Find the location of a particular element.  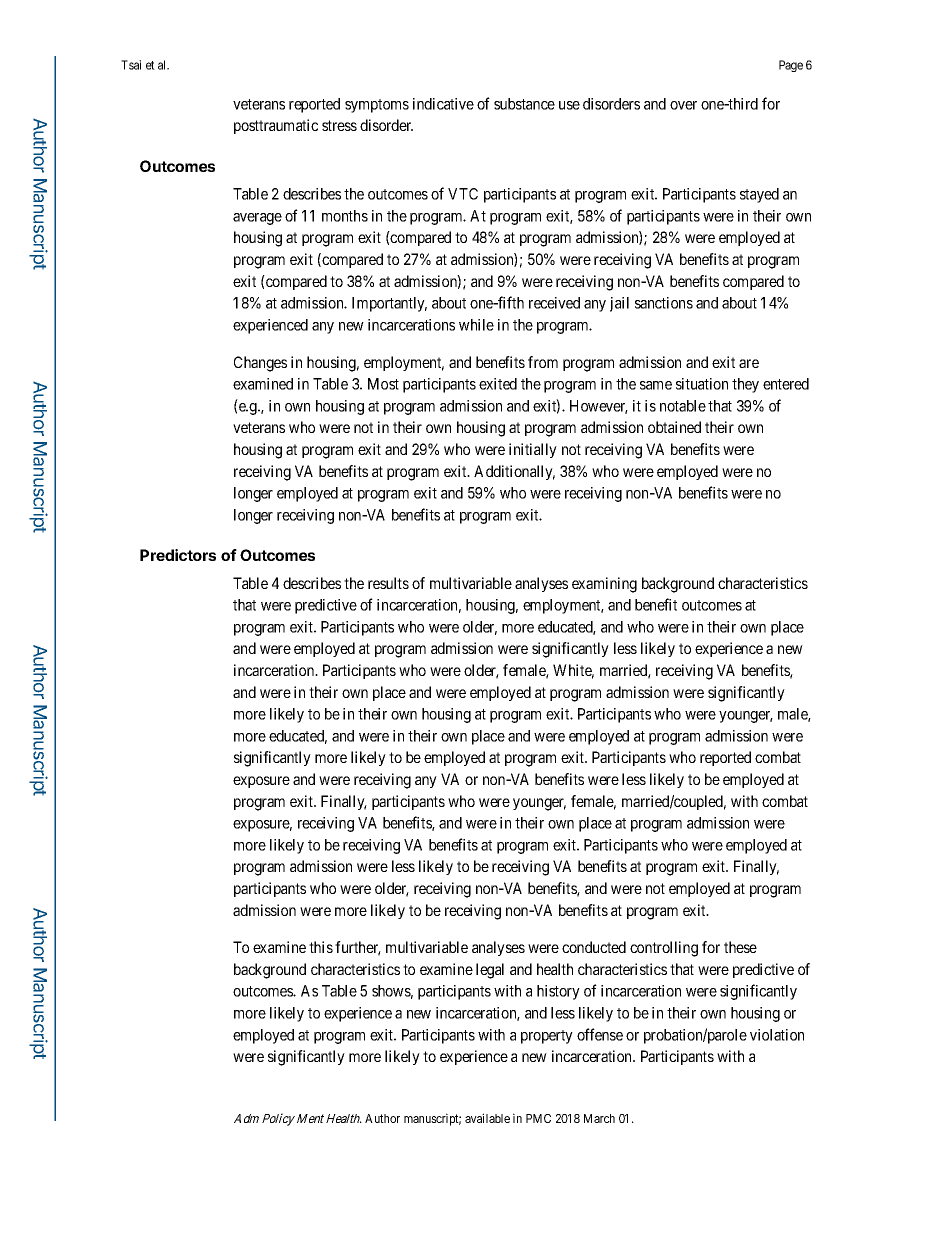

while is located at coordinates (476, 325).
